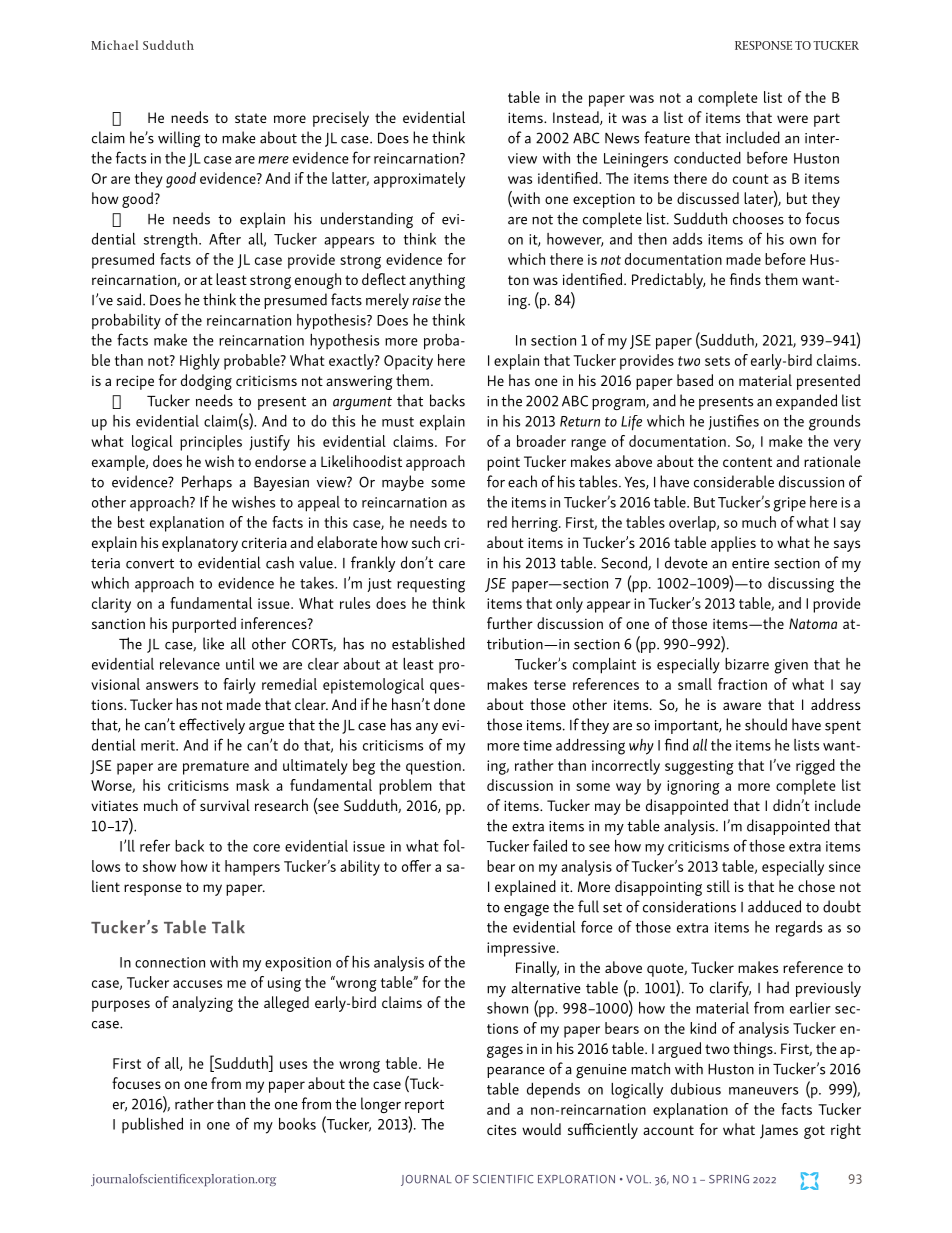 The height and width of the screenshot is (1233, 952). What do you see at coordinates (212, 726) in the screenshot?
I see `effectively` at bounding box center [212, 726].
